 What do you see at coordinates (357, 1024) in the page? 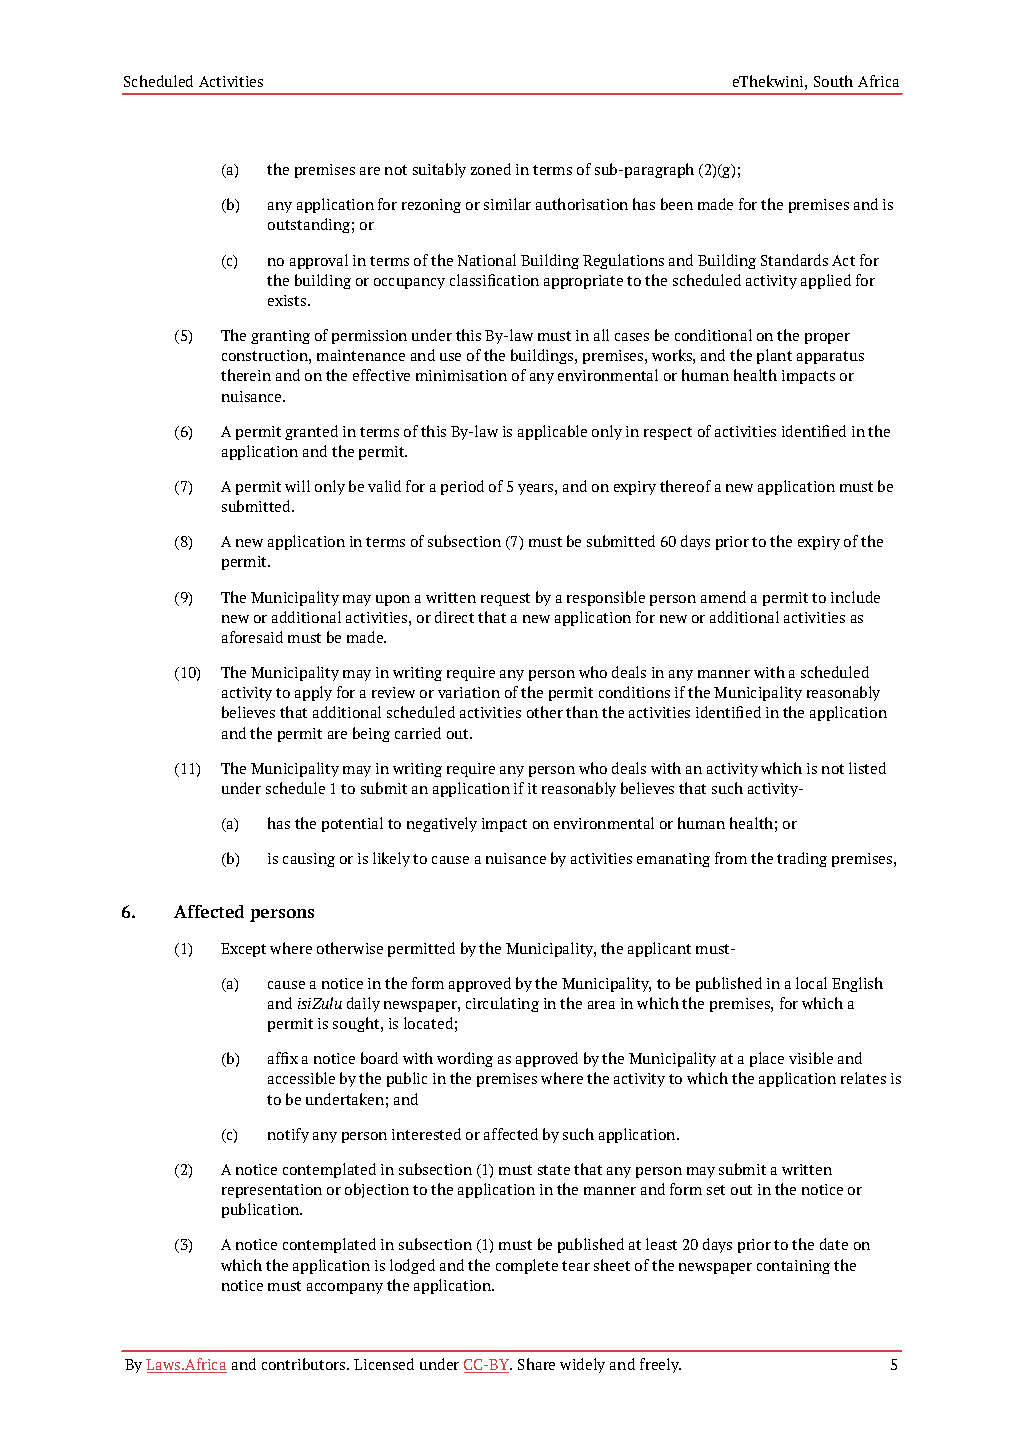
I see `sought` at bounding box center [357, 1024].
